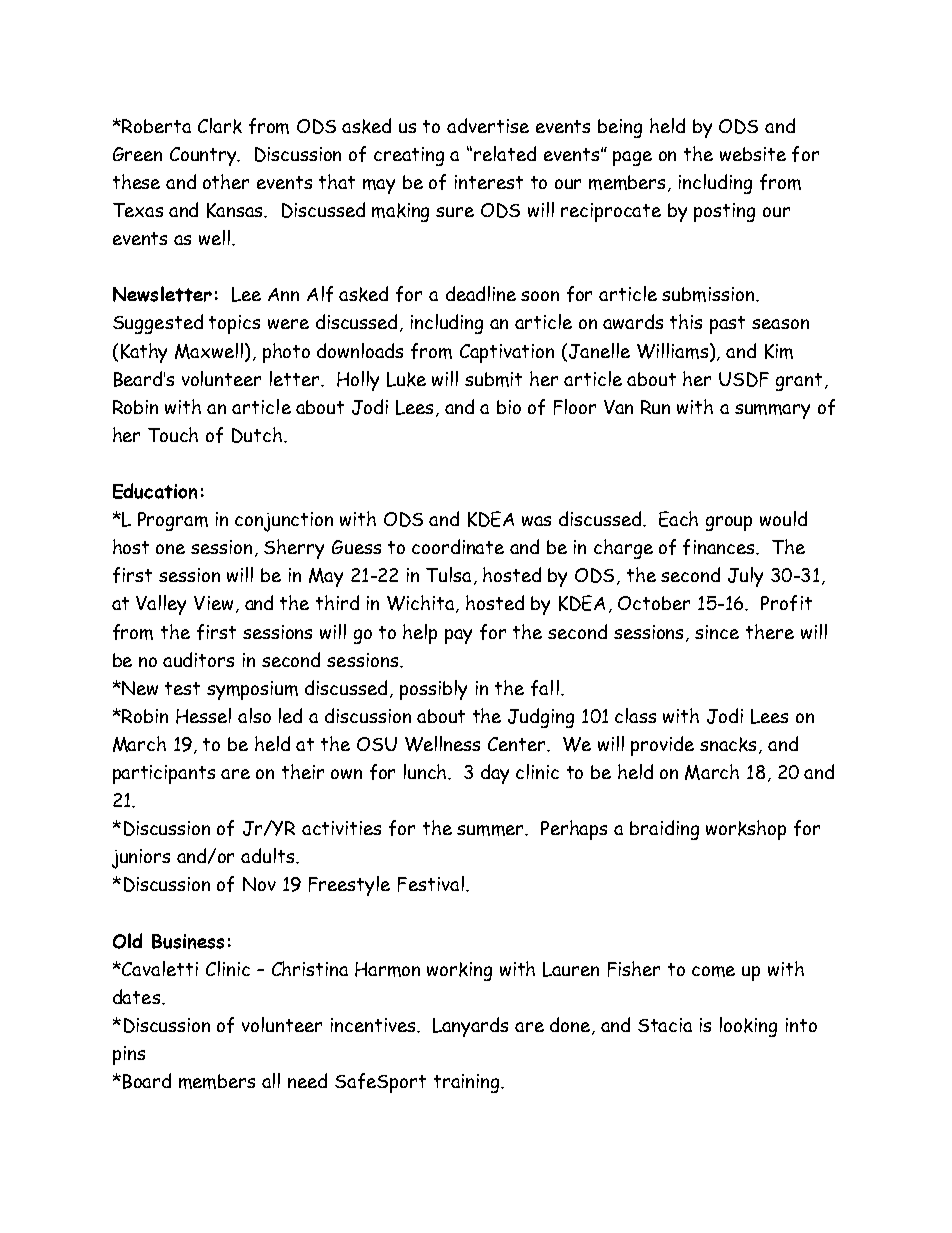  I want to click on Tulsa, so click(450, 576).
